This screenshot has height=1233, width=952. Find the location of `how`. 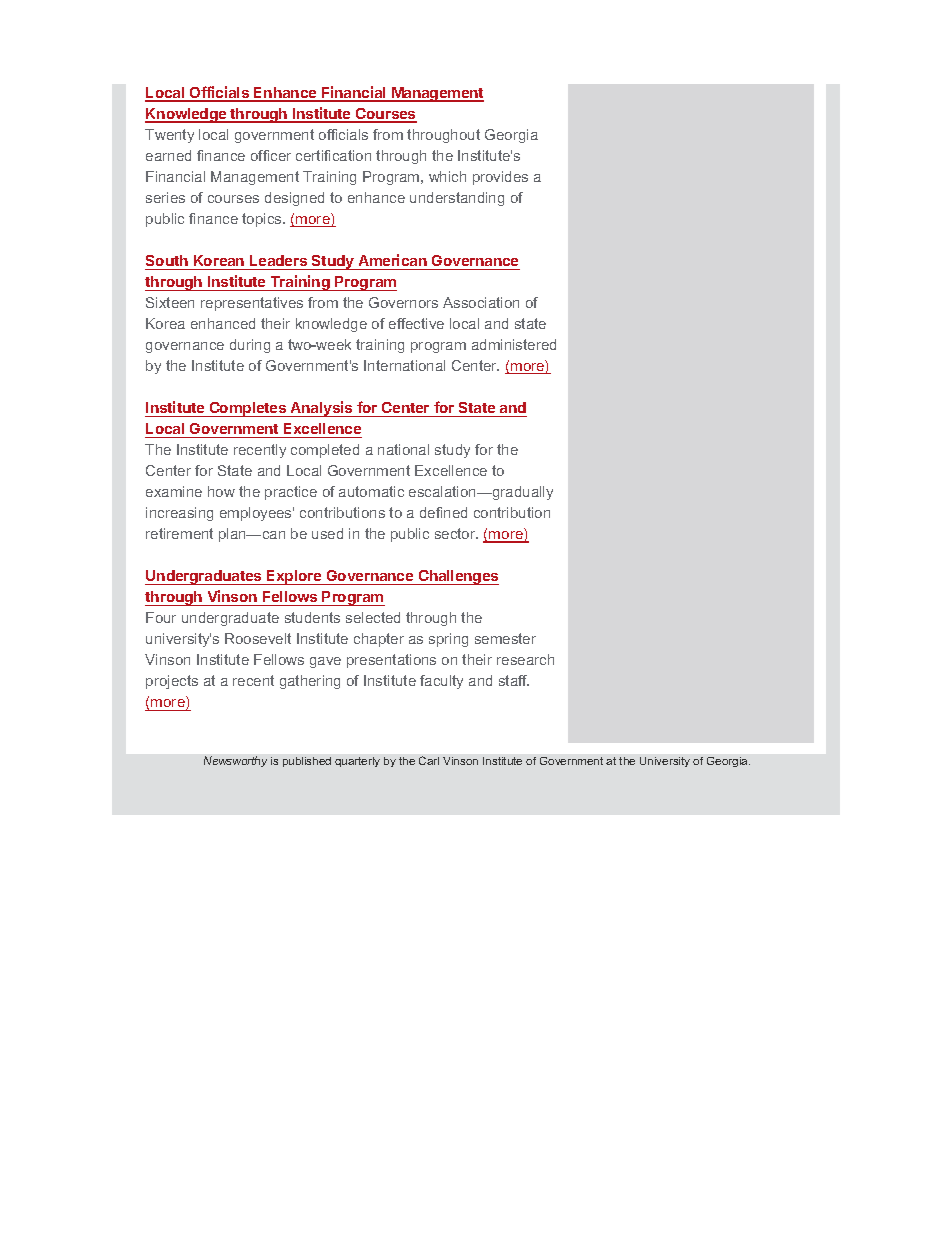

how is located at coordinates (221, 491).
